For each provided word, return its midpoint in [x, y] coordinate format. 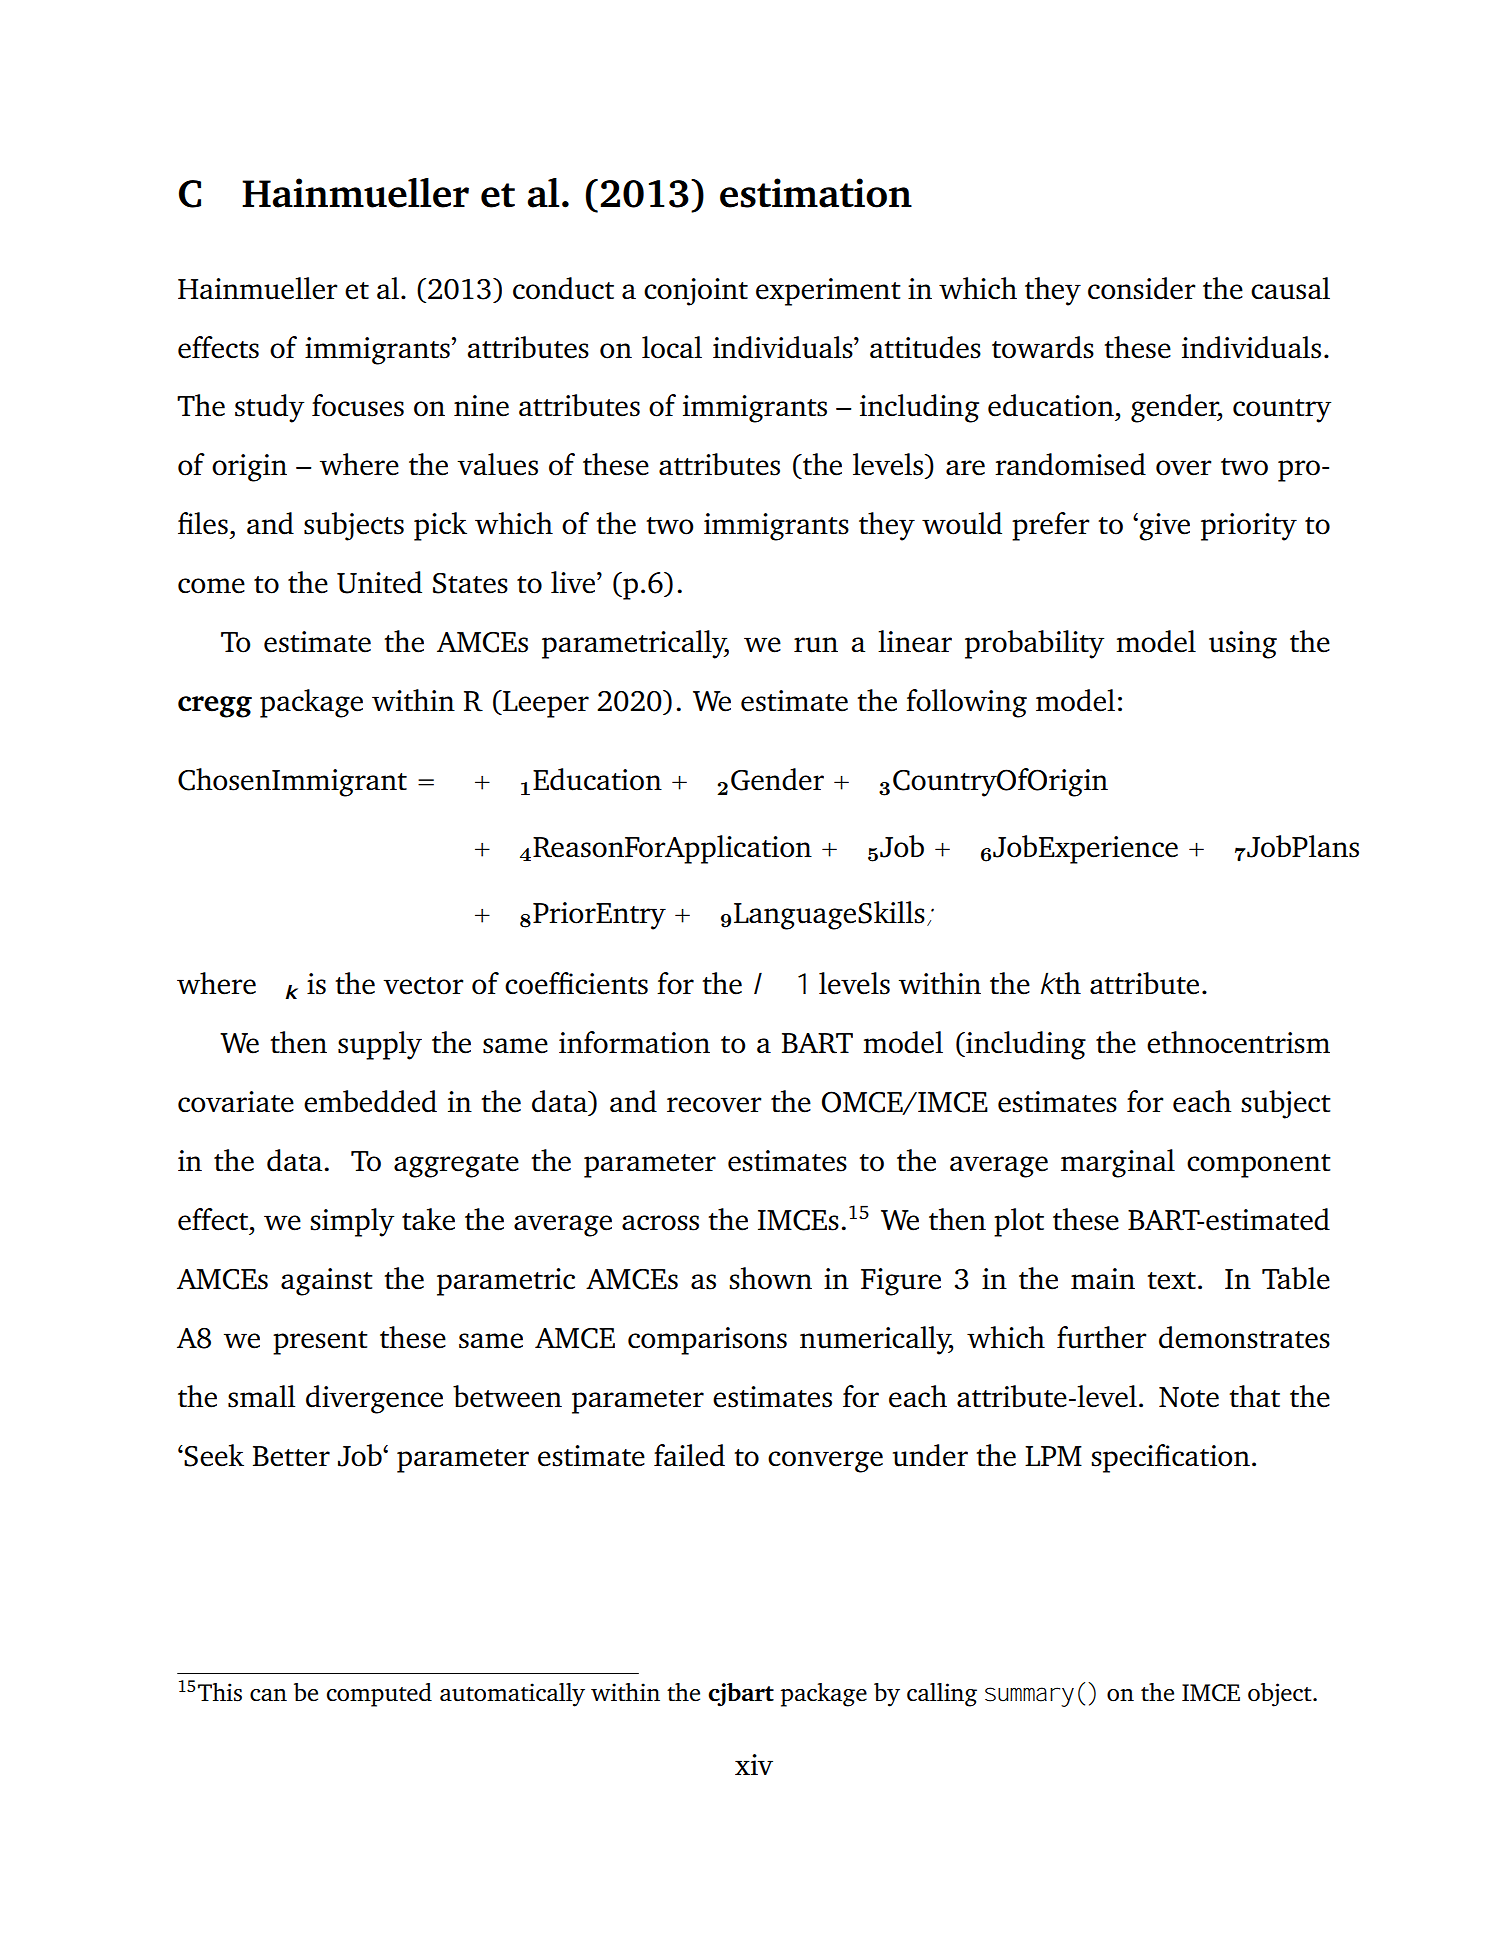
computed [379, 1695]
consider [1142, 288]
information [634, 1042]
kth [1061, 983]
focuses [358, 405]
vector [423, 986]
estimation [816, 193]
